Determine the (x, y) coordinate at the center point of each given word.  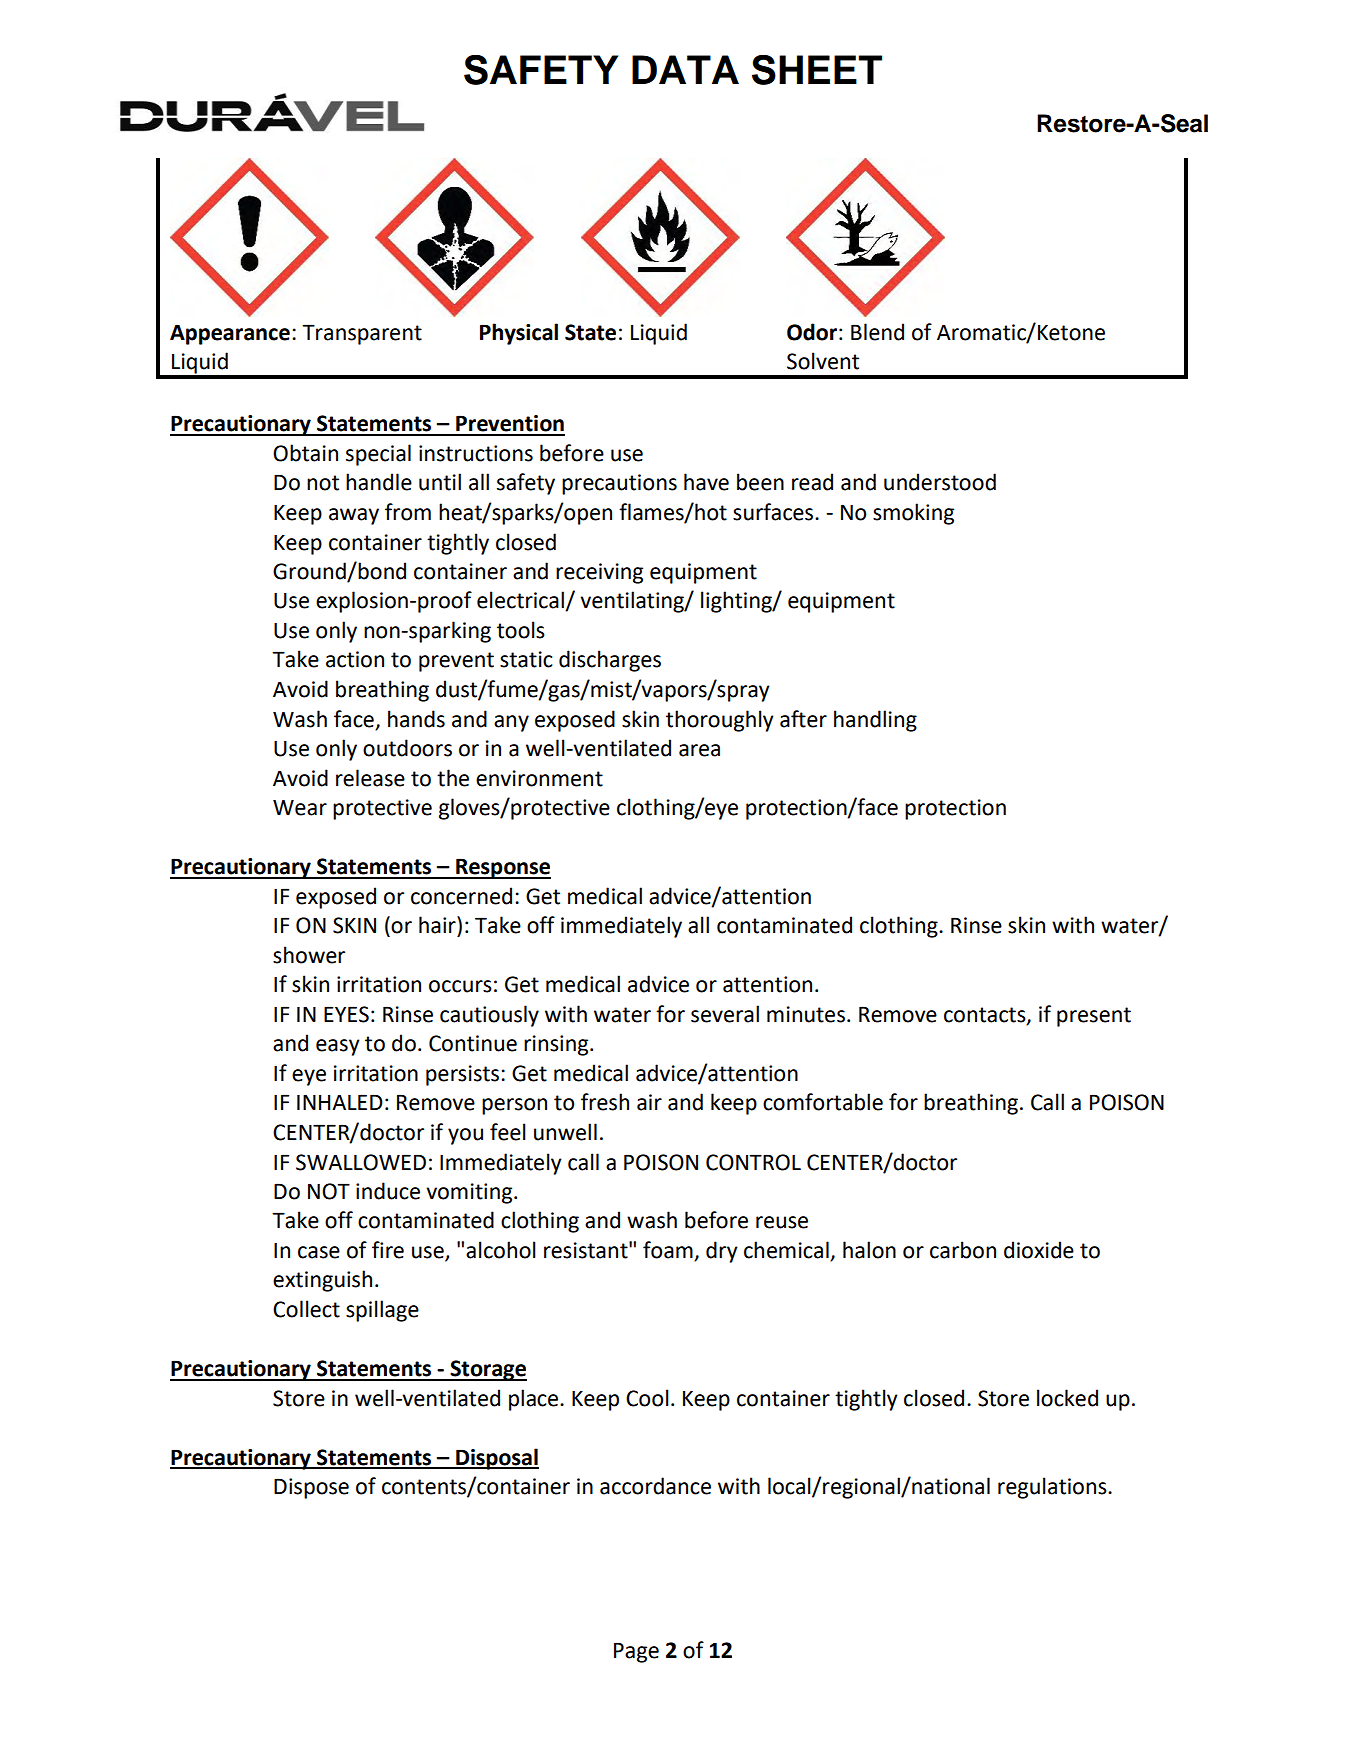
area (699, 750)
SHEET (817, 70)
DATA (685, 69)
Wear (300, 808)
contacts (986, 1015)
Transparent (362, 334)
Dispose (311, 1488)
